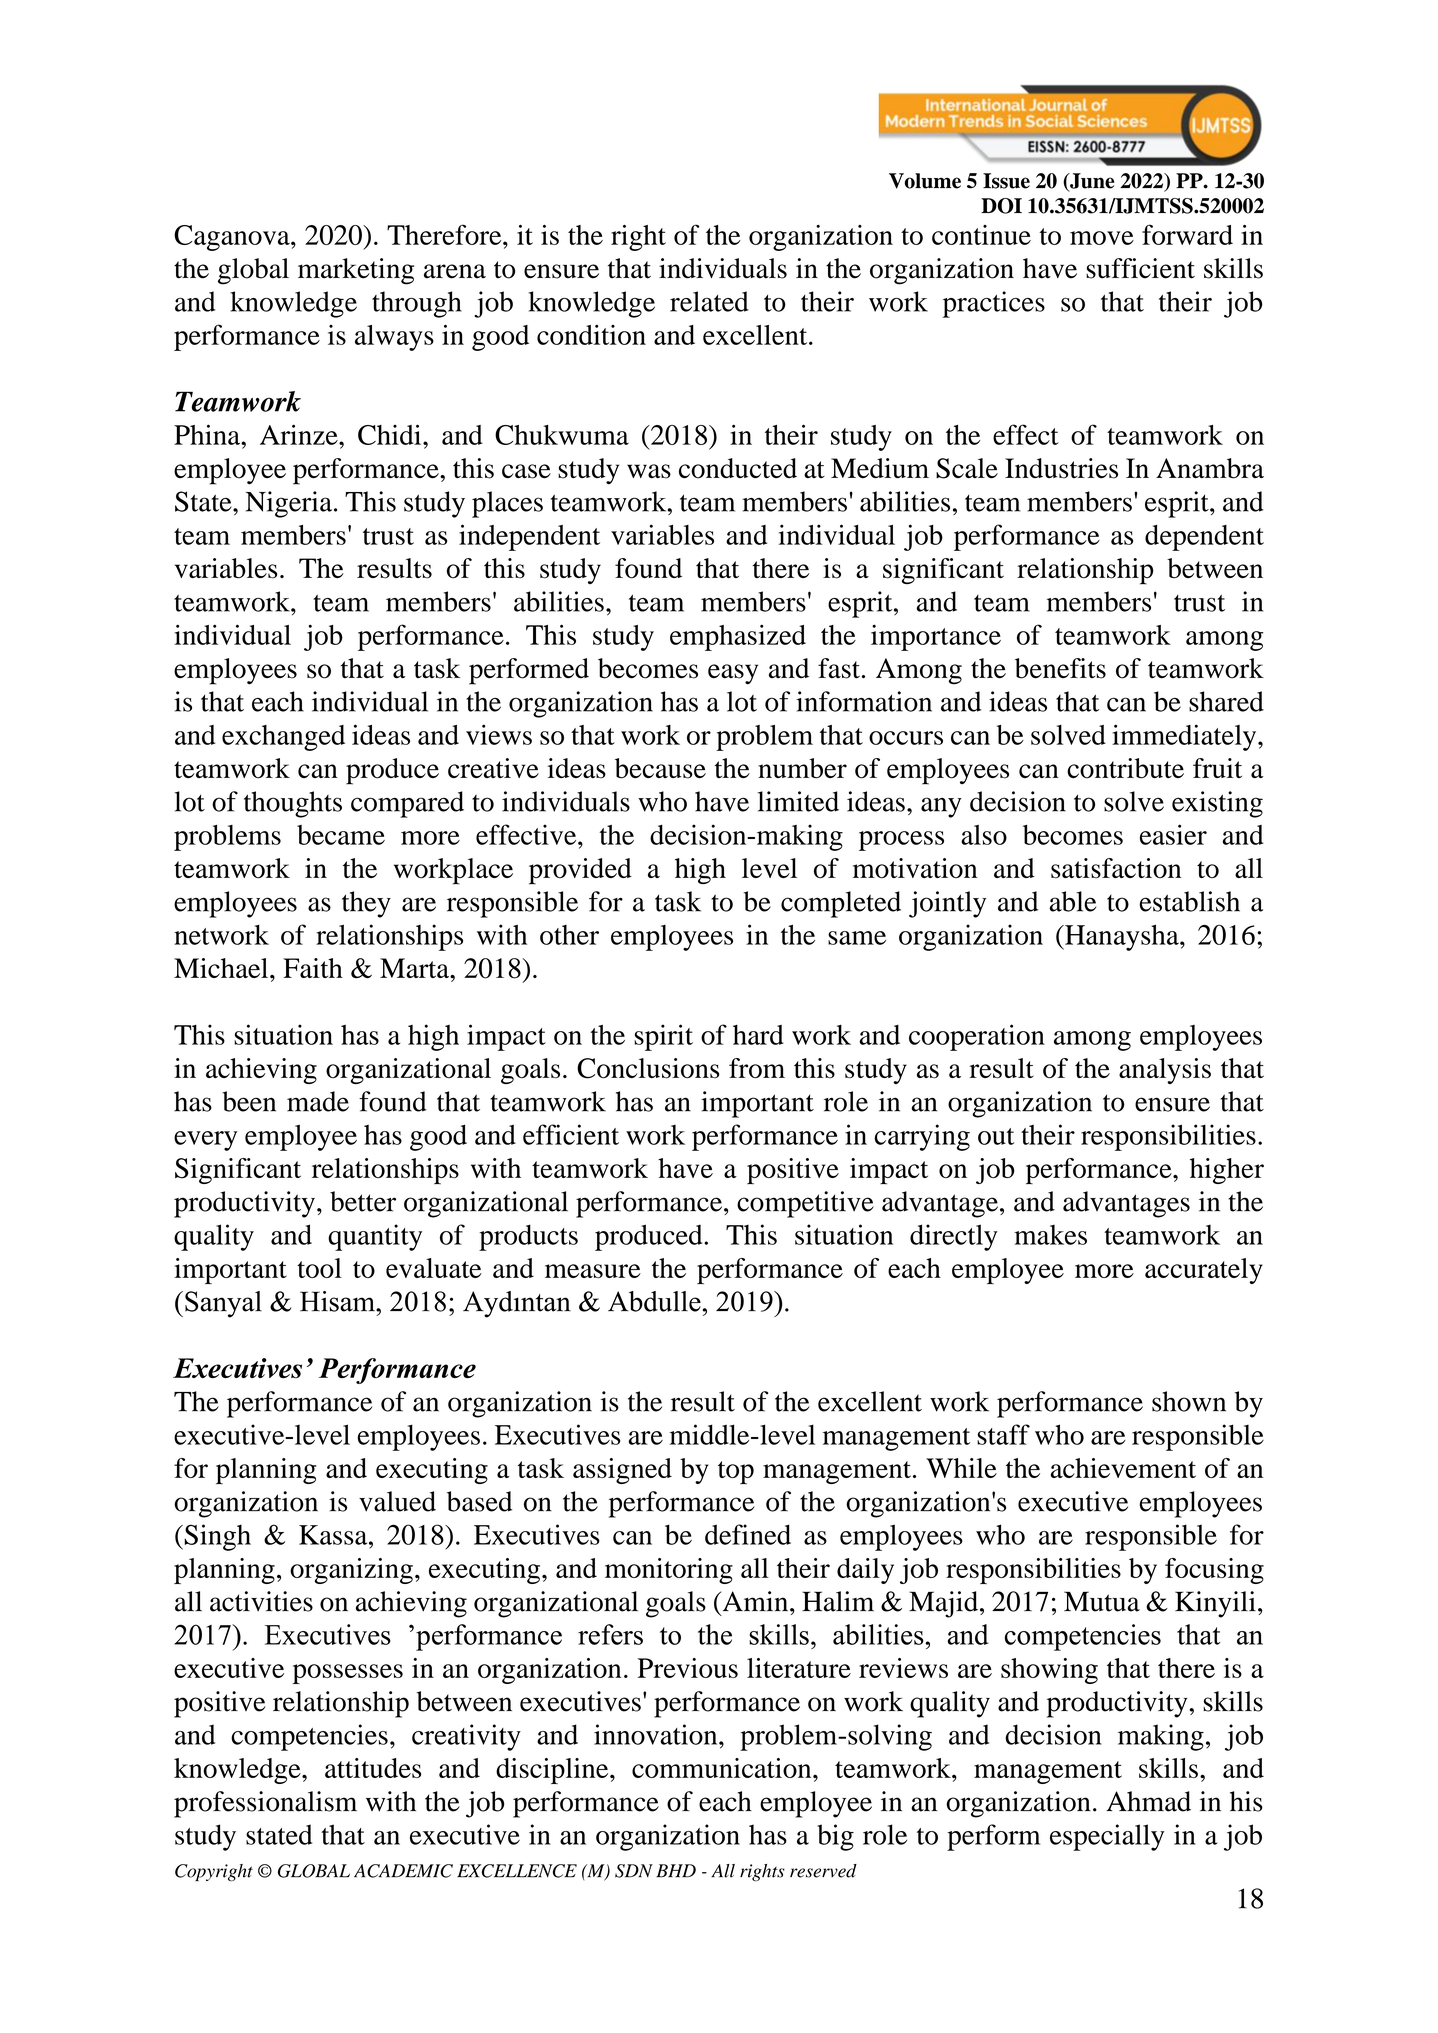 The width and height of the screenshot is (1438, 2033). What do you see at coordinates (758, 1035) in the screenshot?
I see `hard` at bounding box center [758, 1035].
